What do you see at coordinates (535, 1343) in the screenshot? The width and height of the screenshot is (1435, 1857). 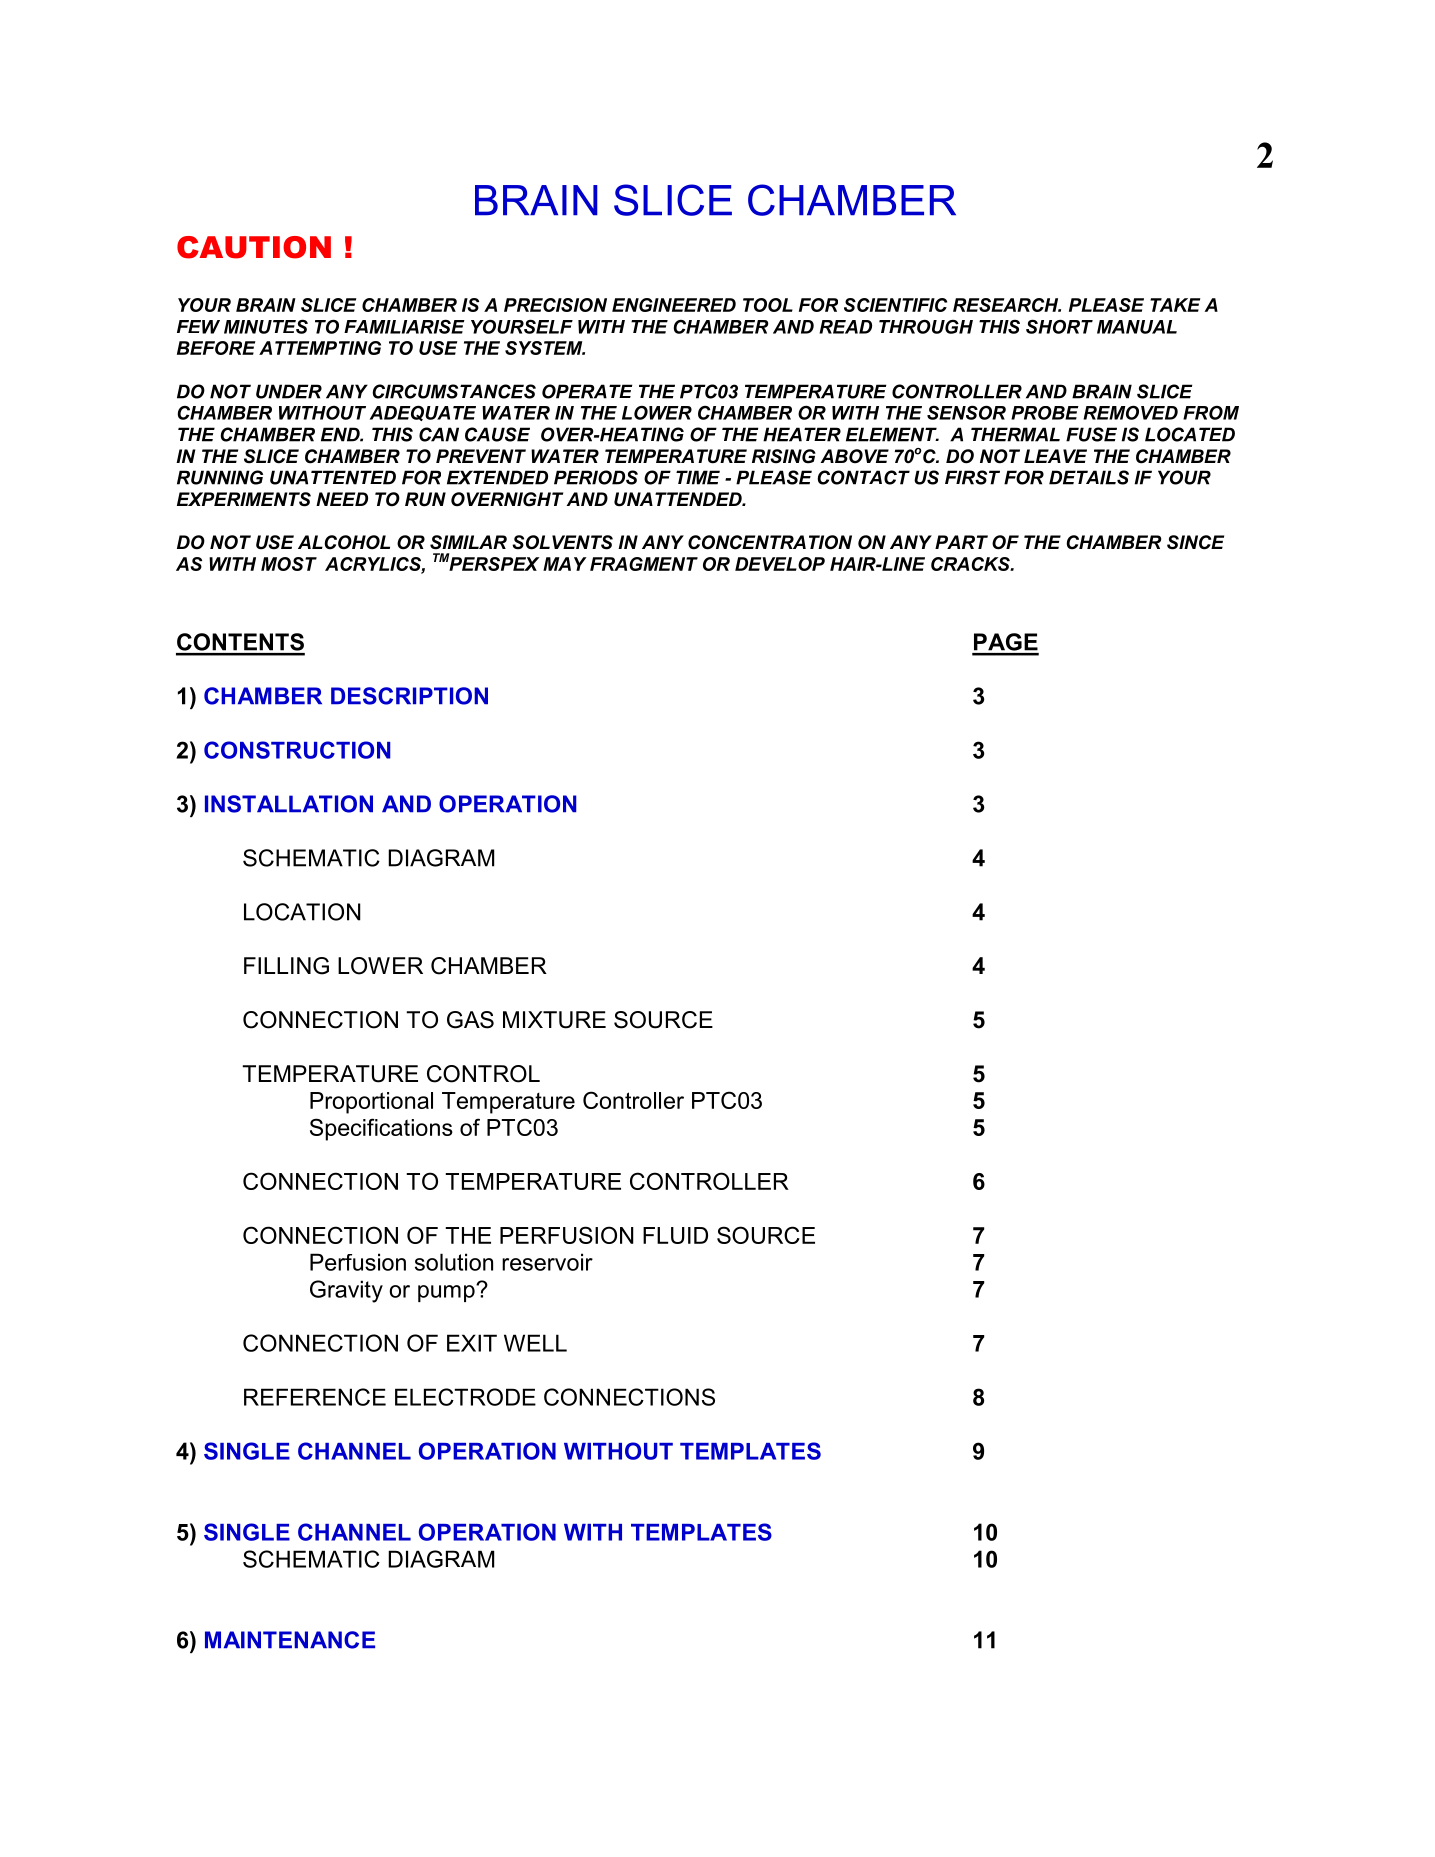 I see `WELL` at bounding box center [535, 1343].
